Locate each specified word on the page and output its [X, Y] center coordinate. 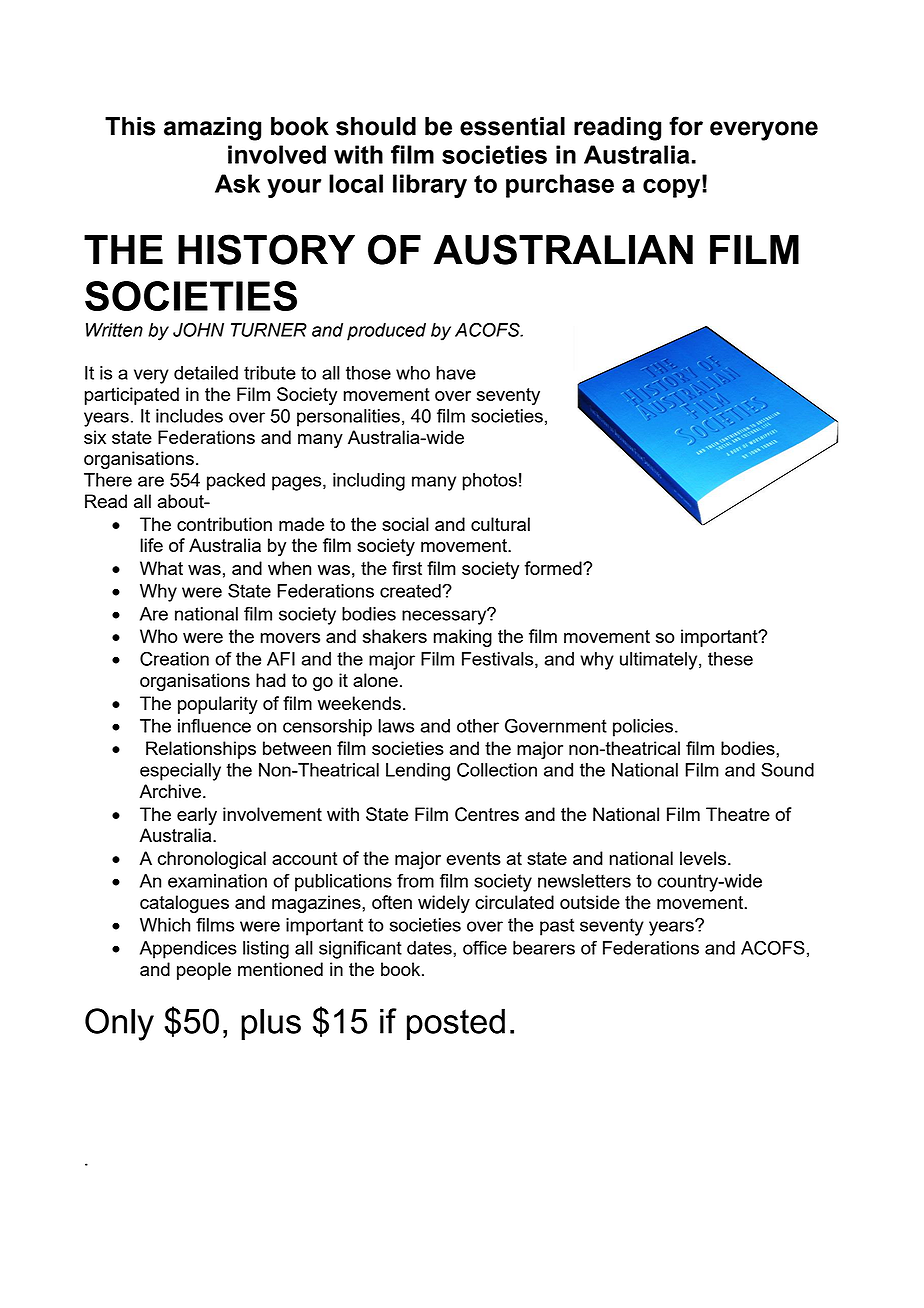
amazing [212, 129]
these [730, 659]
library [430, 186]
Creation [174, 658]
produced [386, 332]
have [456, 373]
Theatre [738, 814]
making [463, 638]
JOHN [198, 329]
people [204, 971]
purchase [560, 186]
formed [554, 568]
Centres [487, 814]
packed [236, 482]
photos [490, 482]
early [197, 816]
